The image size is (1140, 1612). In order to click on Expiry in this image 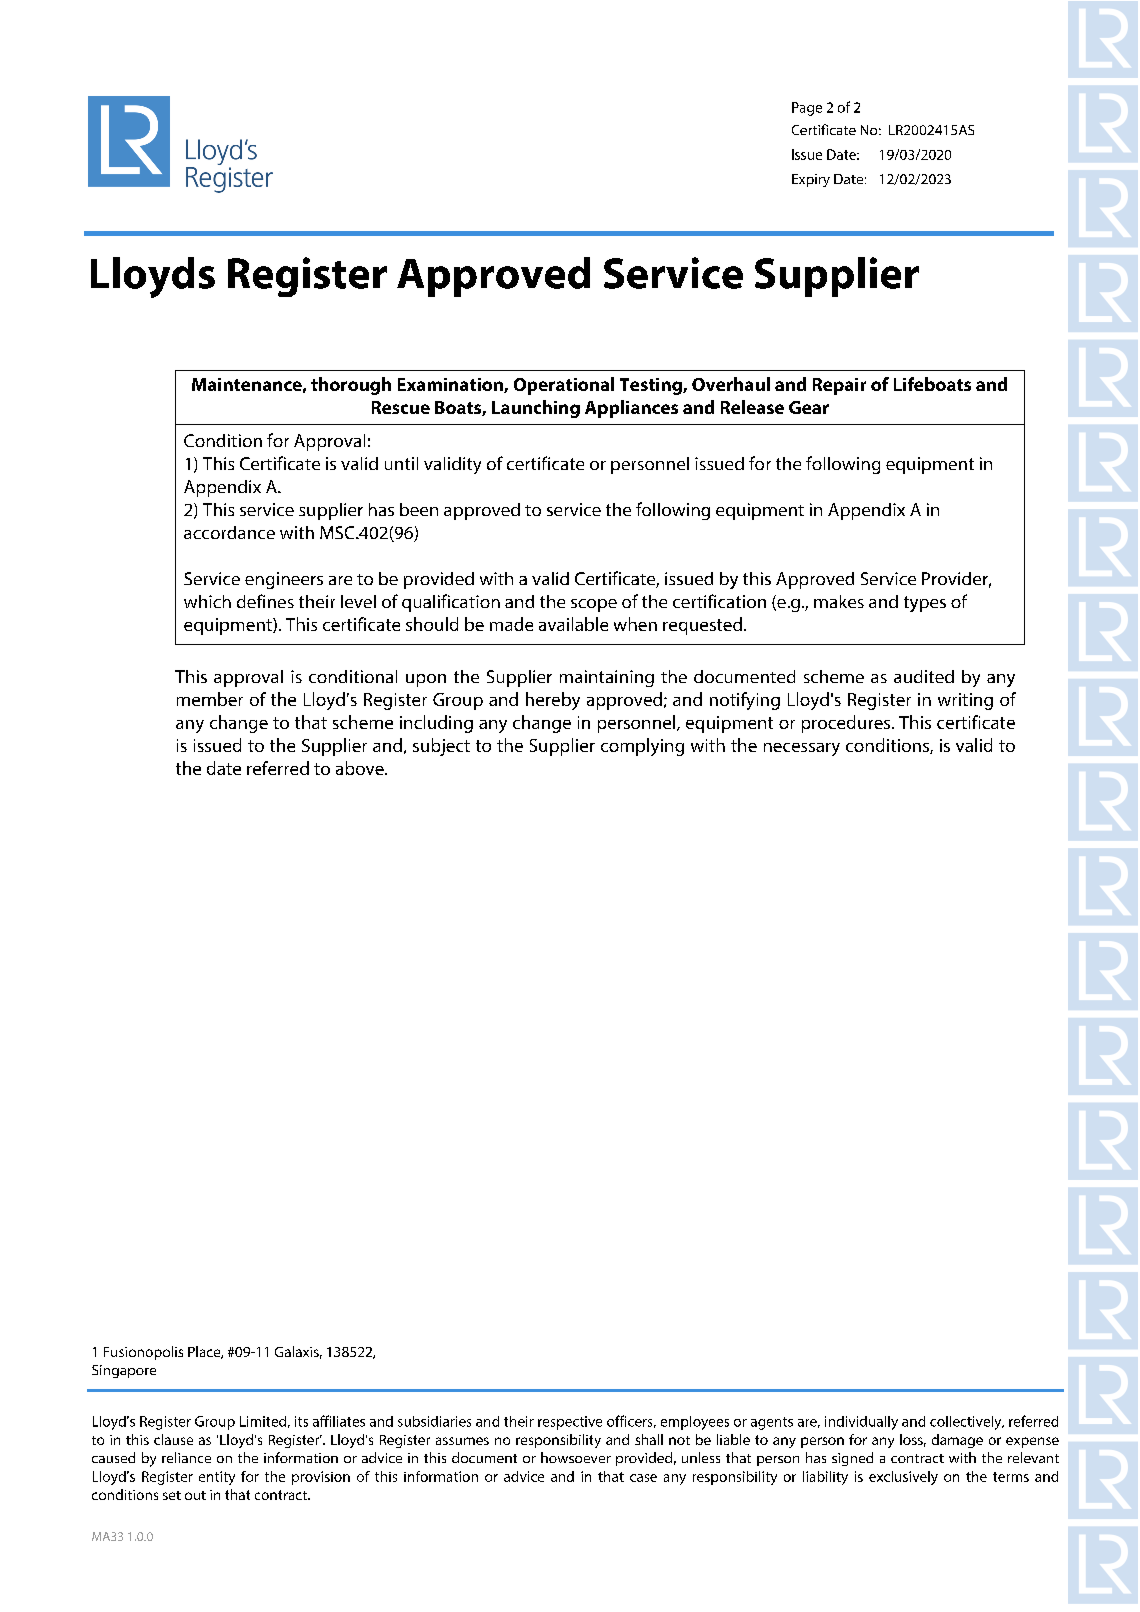, I will do `click(811, 180)`.
